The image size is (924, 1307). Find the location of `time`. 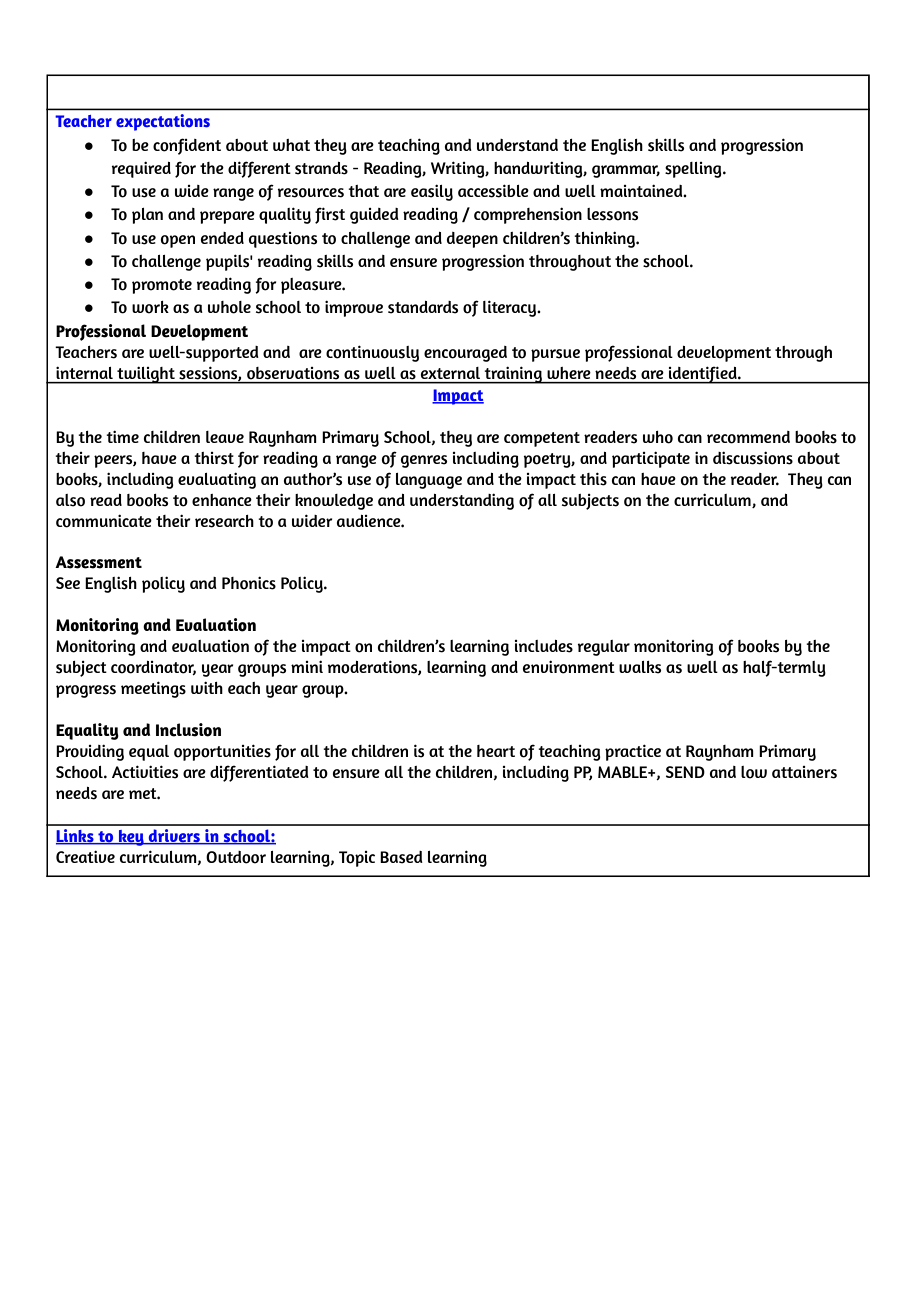

time is located at coordinates (122, 436).
